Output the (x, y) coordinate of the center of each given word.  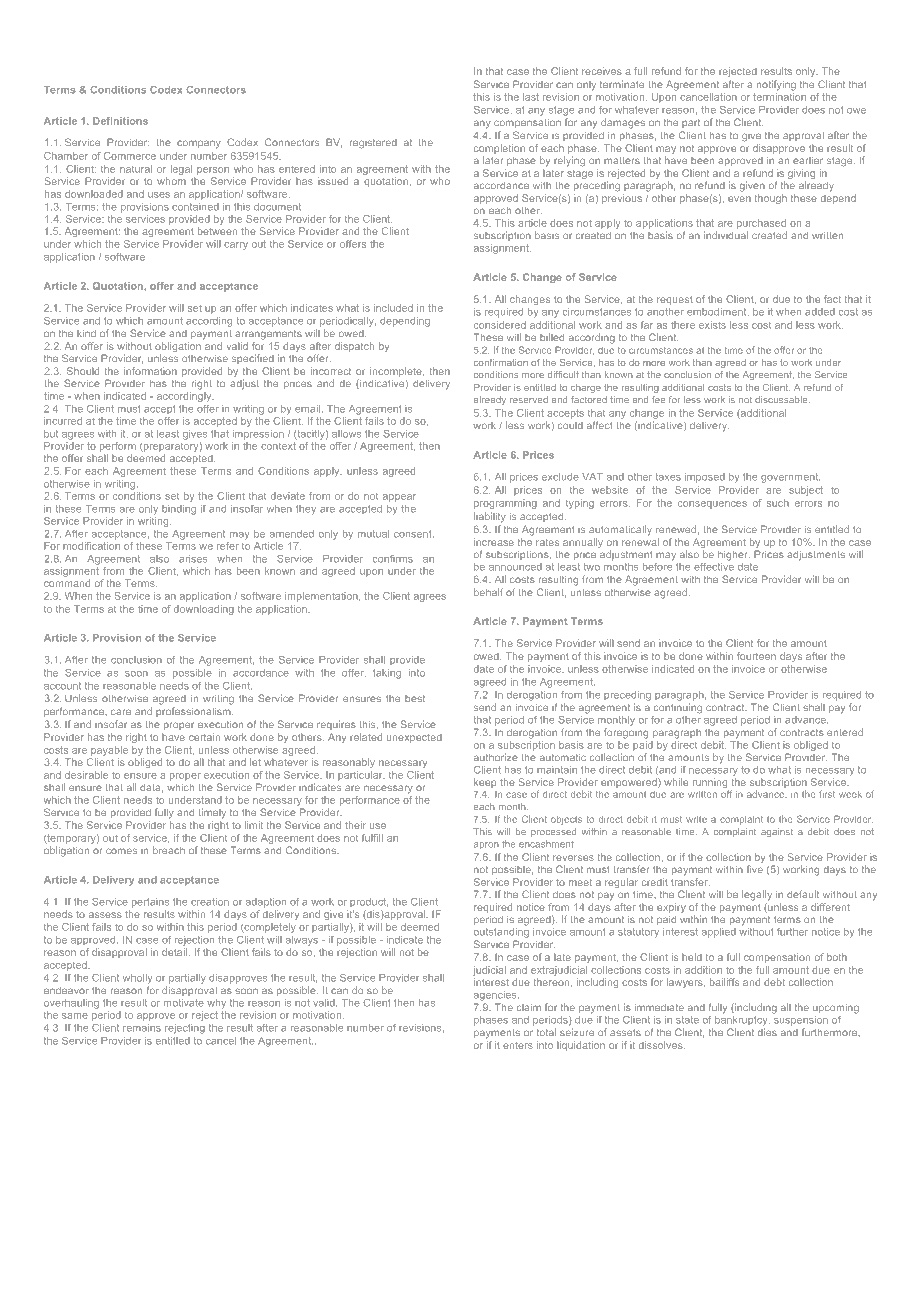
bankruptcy (742, 1019)
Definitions (120, 121)
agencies (496, 996)
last (531, 97)
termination (779, 97)
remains (142, 1028)
